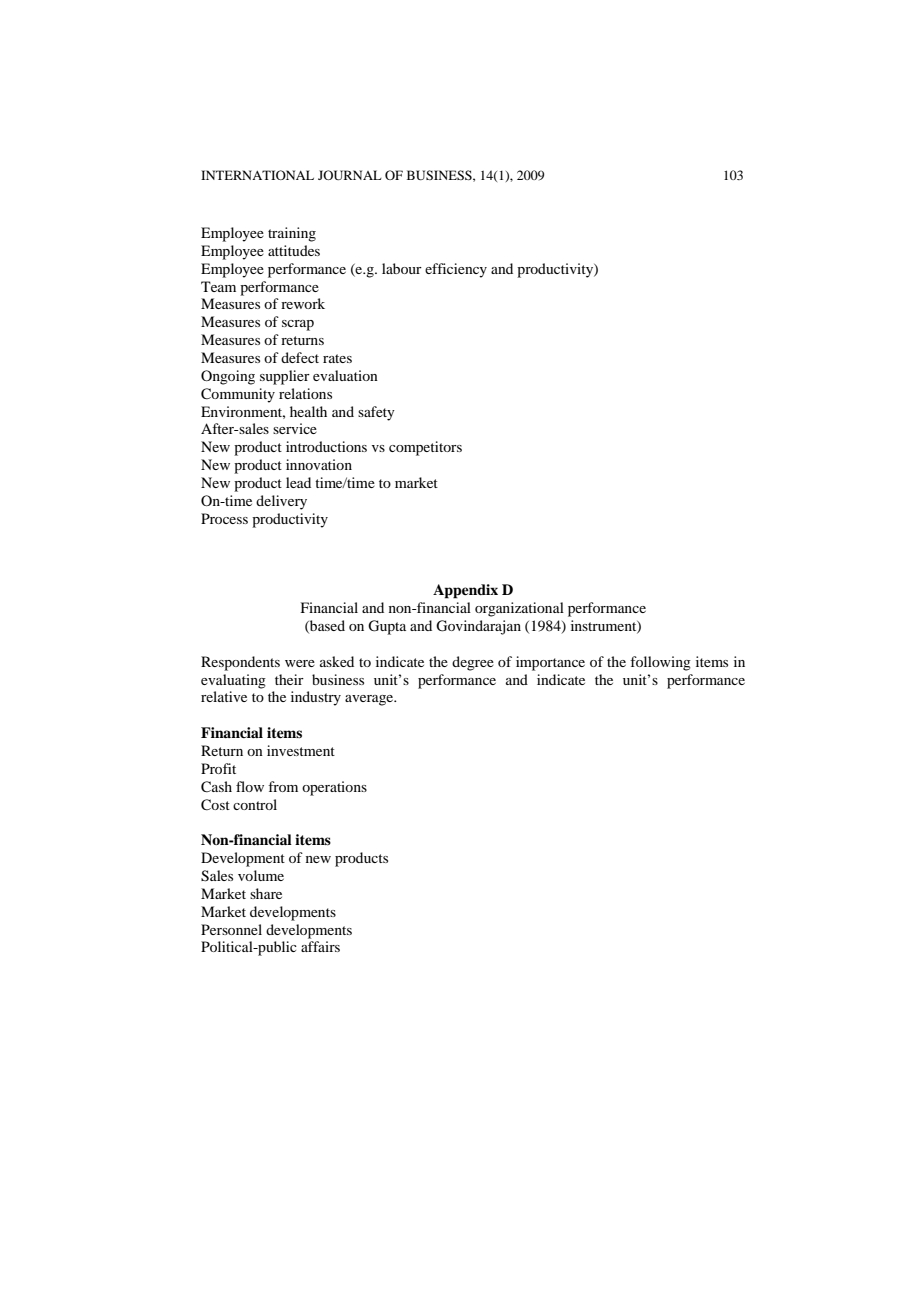 The width and height of the screenshot is (924, 1308). What do you see at coordinates (257, 175) in the screenshot?
I see `INTERNATIONAL` at bounding box center [257, 175].
